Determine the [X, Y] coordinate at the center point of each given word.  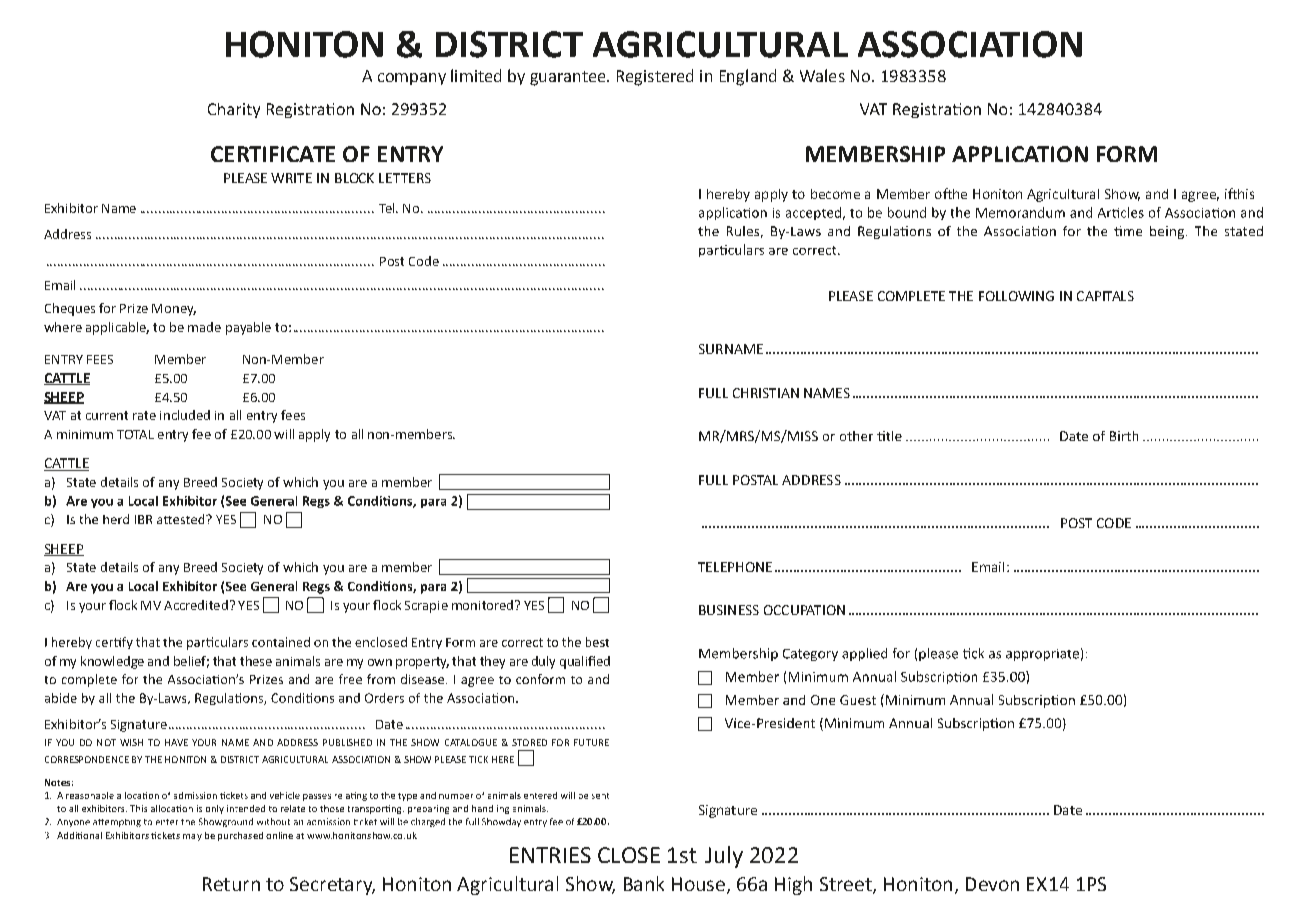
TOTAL [135, 434]
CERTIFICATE [273, 154]
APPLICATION [1020, 154]
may [192, 837]
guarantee [569, 78]
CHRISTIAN [766, 393]
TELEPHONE [735, 567]
